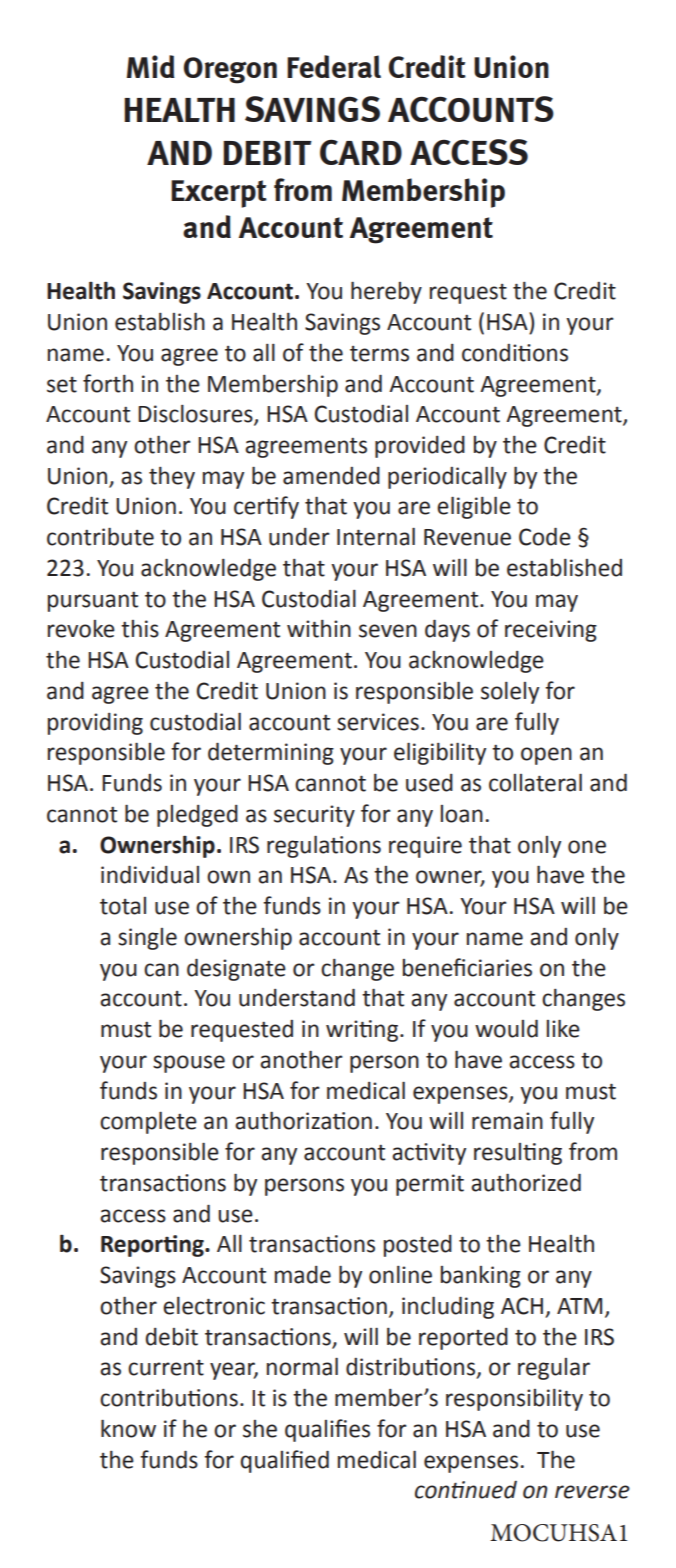 The image size is (676, 1568). Describe the element at coordinates (514, 1400) in the page. I see `responsibility` at that location.
